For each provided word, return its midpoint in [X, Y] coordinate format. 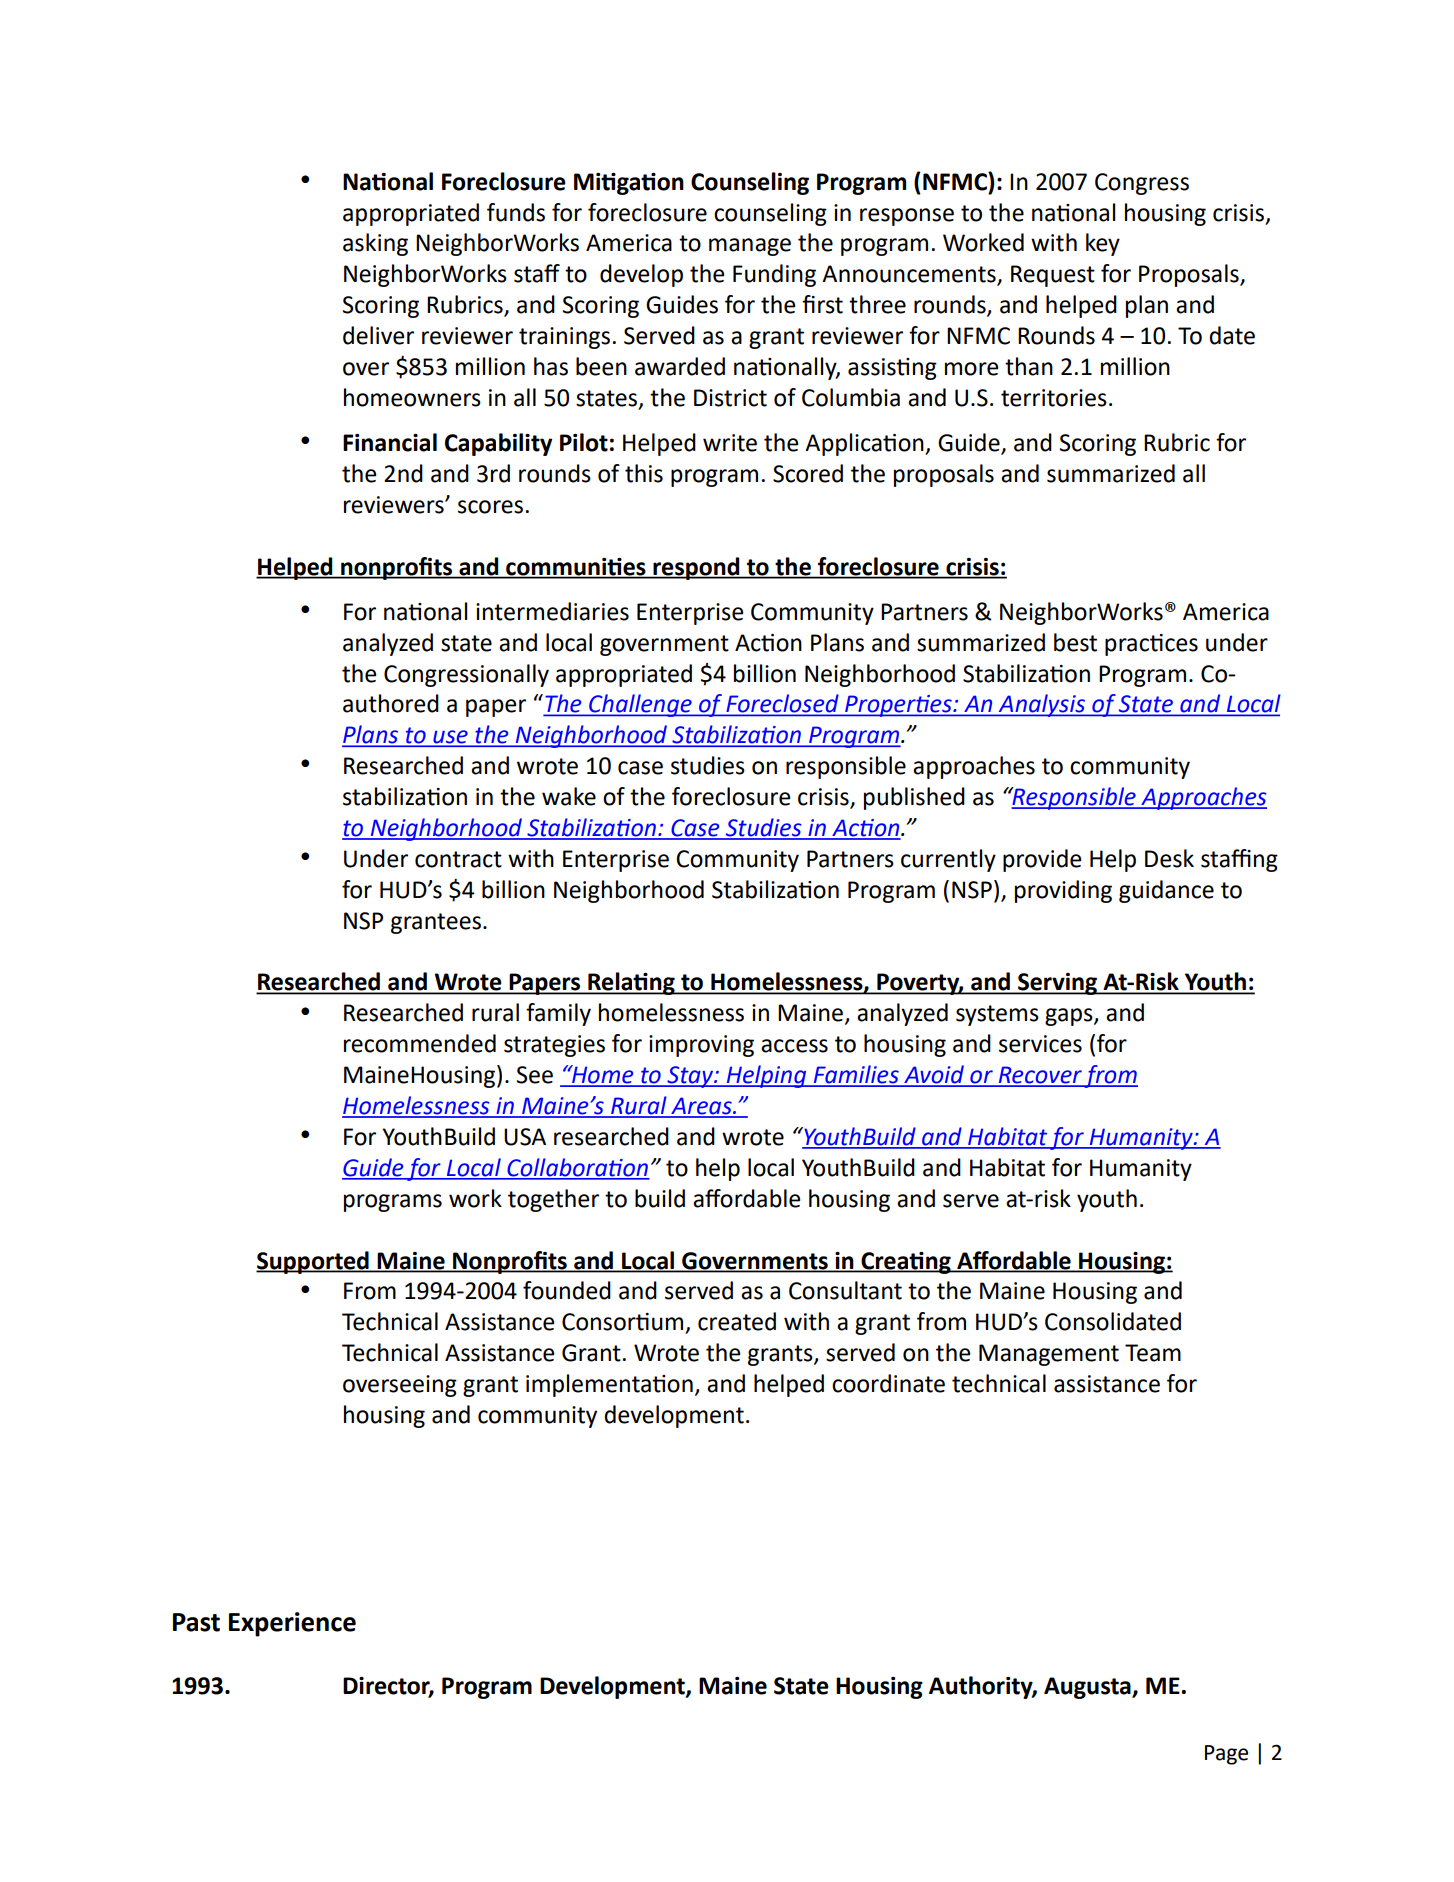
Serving [1058, 984]
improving [701, 1046]
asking [375, 244]
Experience [292, 1624]
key [1103, 244]
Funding [774, 275]
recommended [420, 1043]
